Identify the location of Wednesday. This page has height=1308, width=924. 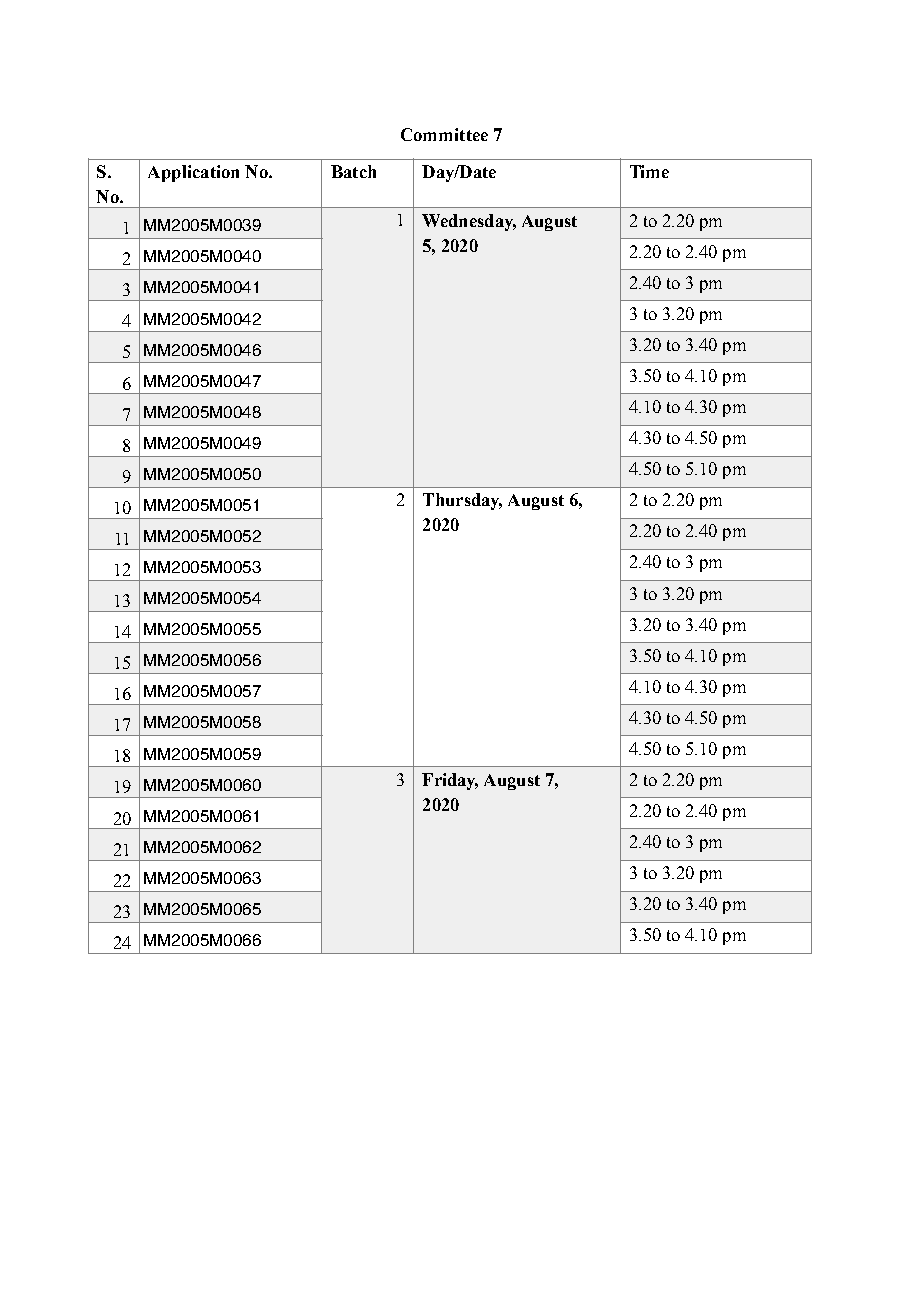
(469, 222).
